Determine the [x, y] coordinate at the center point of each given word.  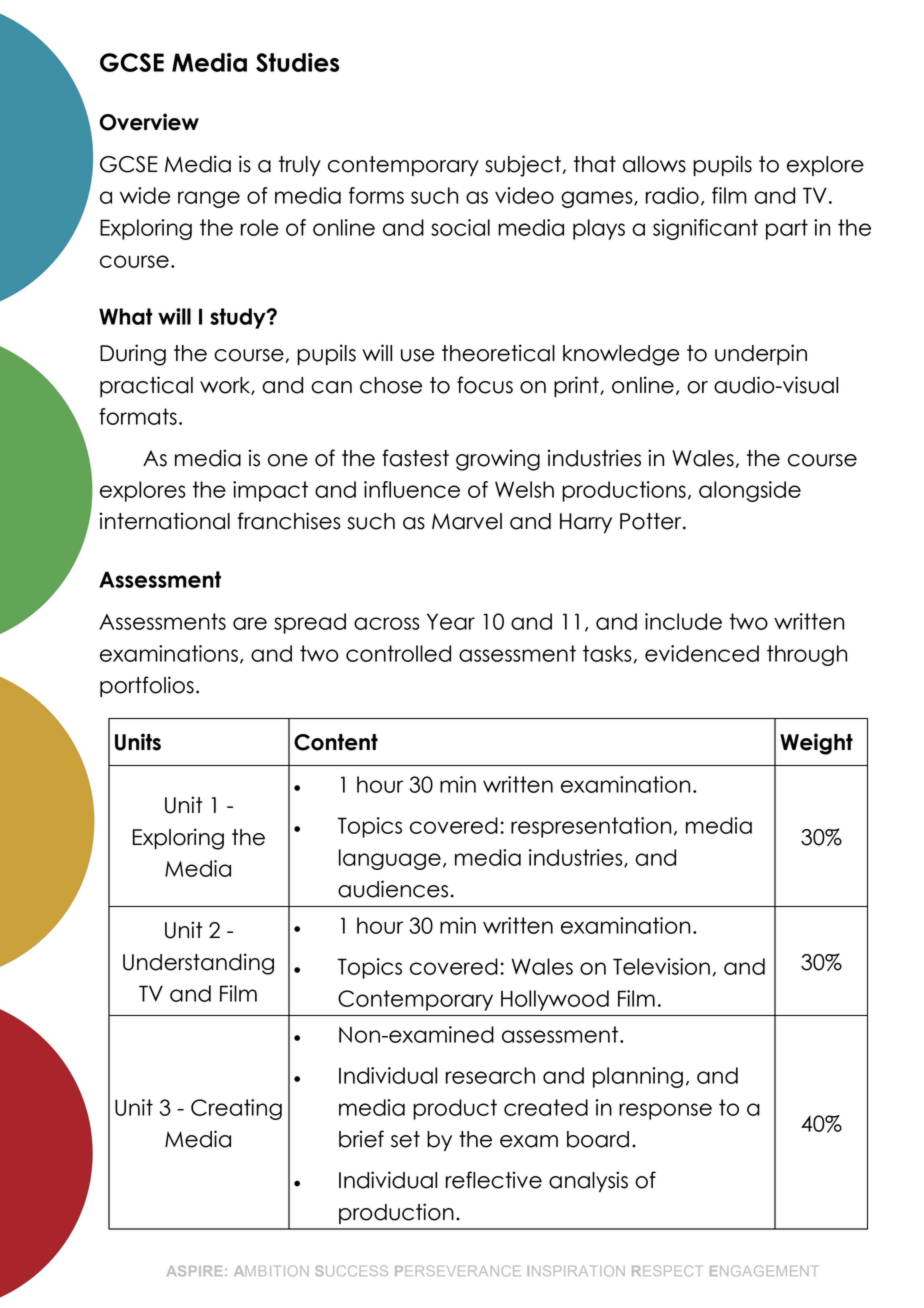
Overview [149, 122]
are [250, 623]
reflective [494, 1180]
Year [451, 621]
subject [523, 166]
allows [654, 164]
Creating [236, 1109]
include [683, 621]
